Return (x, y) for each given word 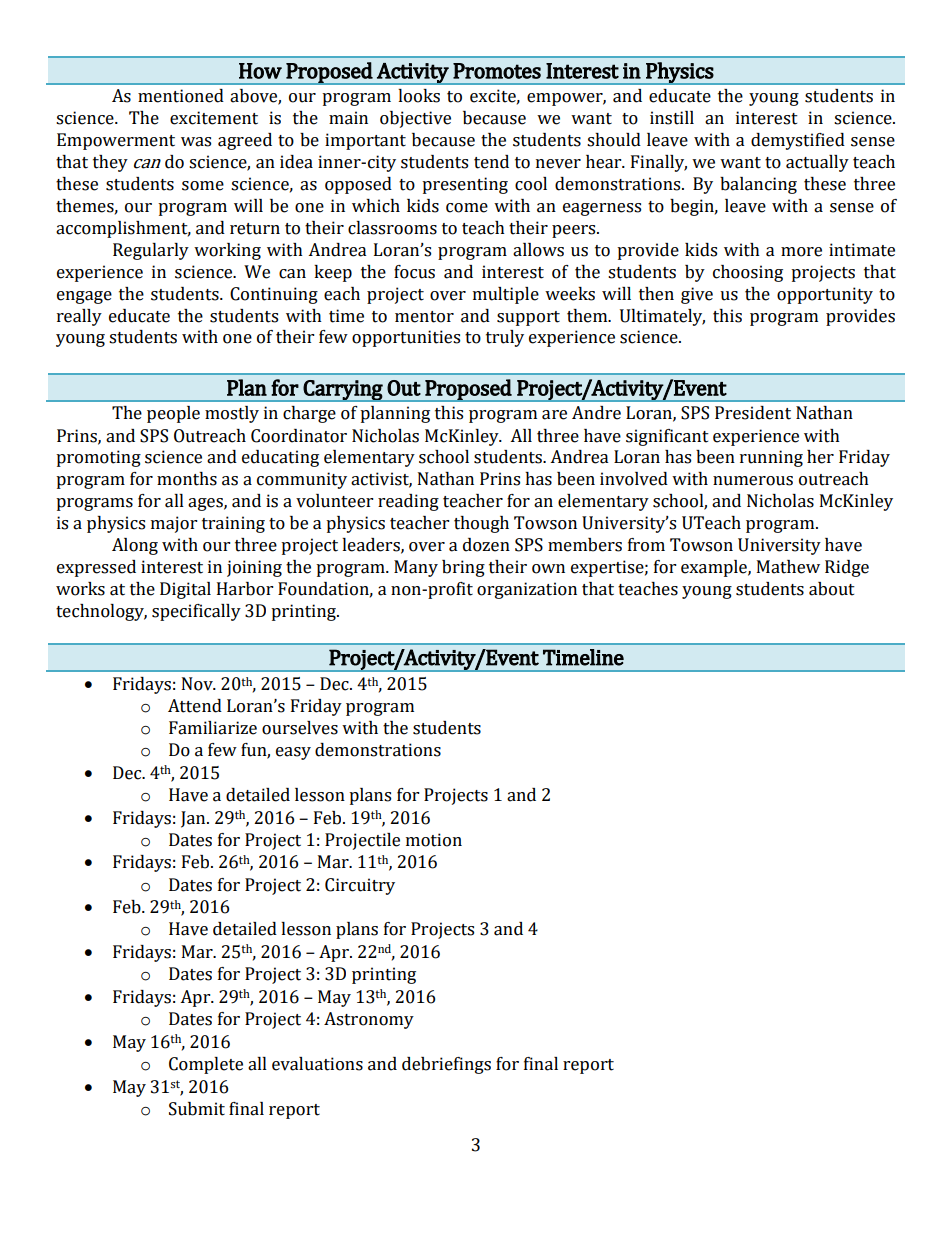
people (173, 414)
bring (463, 568)
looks (419, 96)
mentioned (181, 96)
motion (434, 840)
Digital (185, 590)
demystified (798, 141)
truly (505, 338)
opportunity (825, 295)
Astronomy (369, 1020)
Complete (206, 1065)
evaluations (317, 1064)
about (832, 589)
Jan (194, 819)
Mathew (788, 567)
